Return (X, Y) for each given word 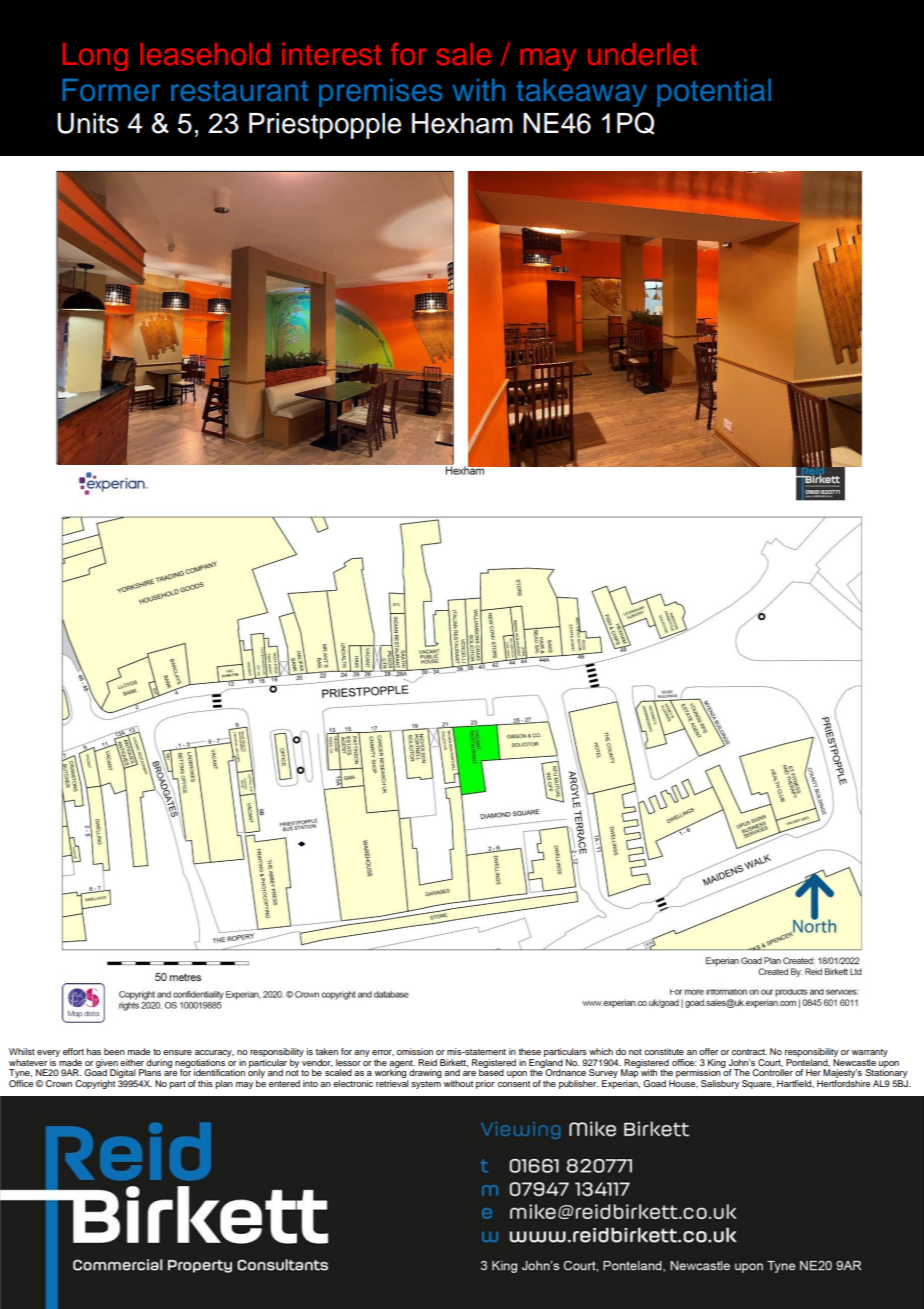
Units (88, 123)
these (529, 1051)
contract (749, 1052)
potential (714, 93)
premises (380, 93)
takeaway (581, 93)
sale (464, 54)
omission (415, 1051)
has (94, 1051)
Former (111, 90)
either (132, 1062)
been (114, 1051)
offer (708, 1051)
